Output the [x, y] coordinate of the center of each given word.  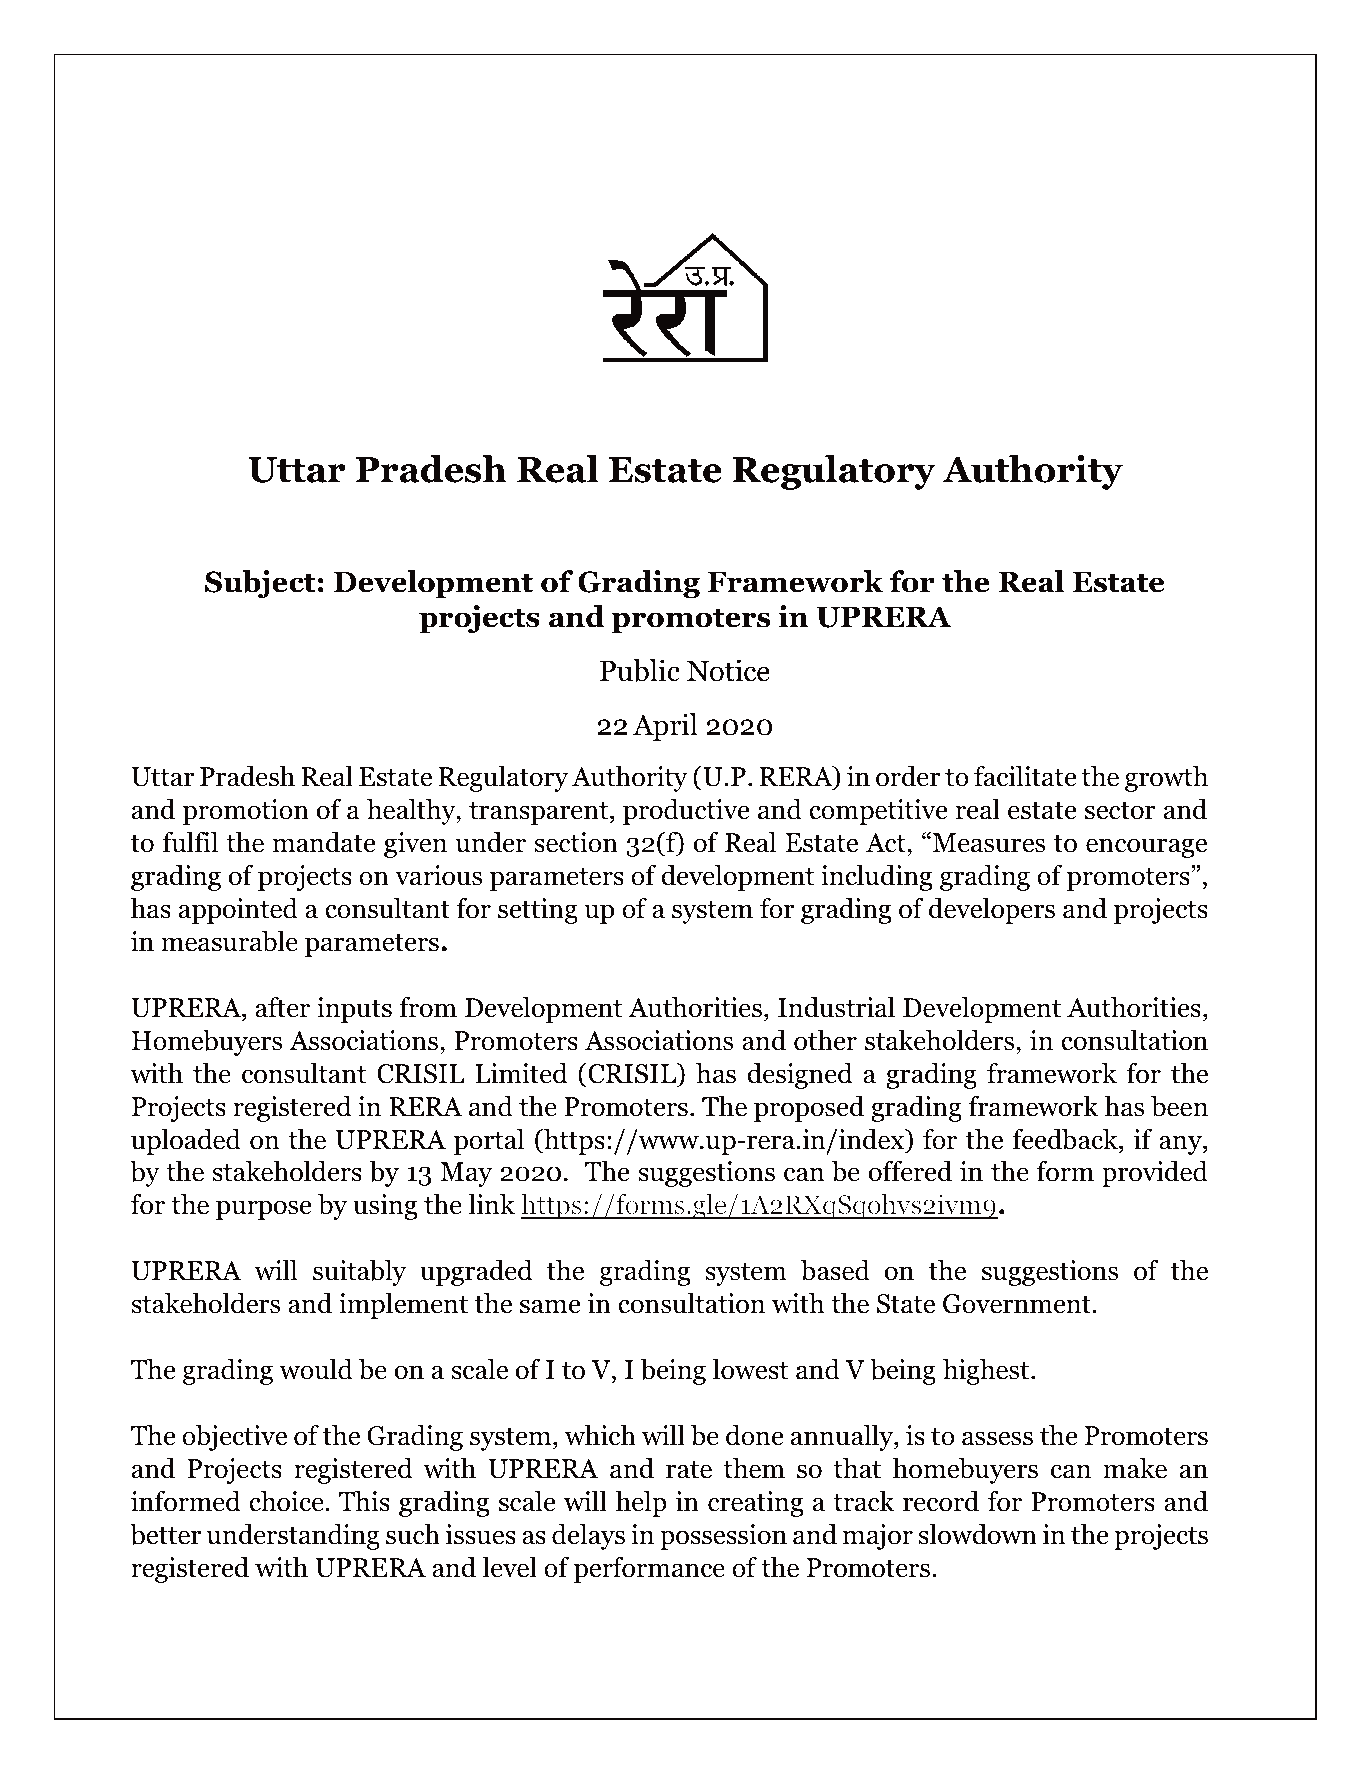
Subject [260, 584]
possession [723, 1537]
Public [640, 670]
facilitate [1025, 776]
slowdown [977, 1534]
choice [286, 1501]
